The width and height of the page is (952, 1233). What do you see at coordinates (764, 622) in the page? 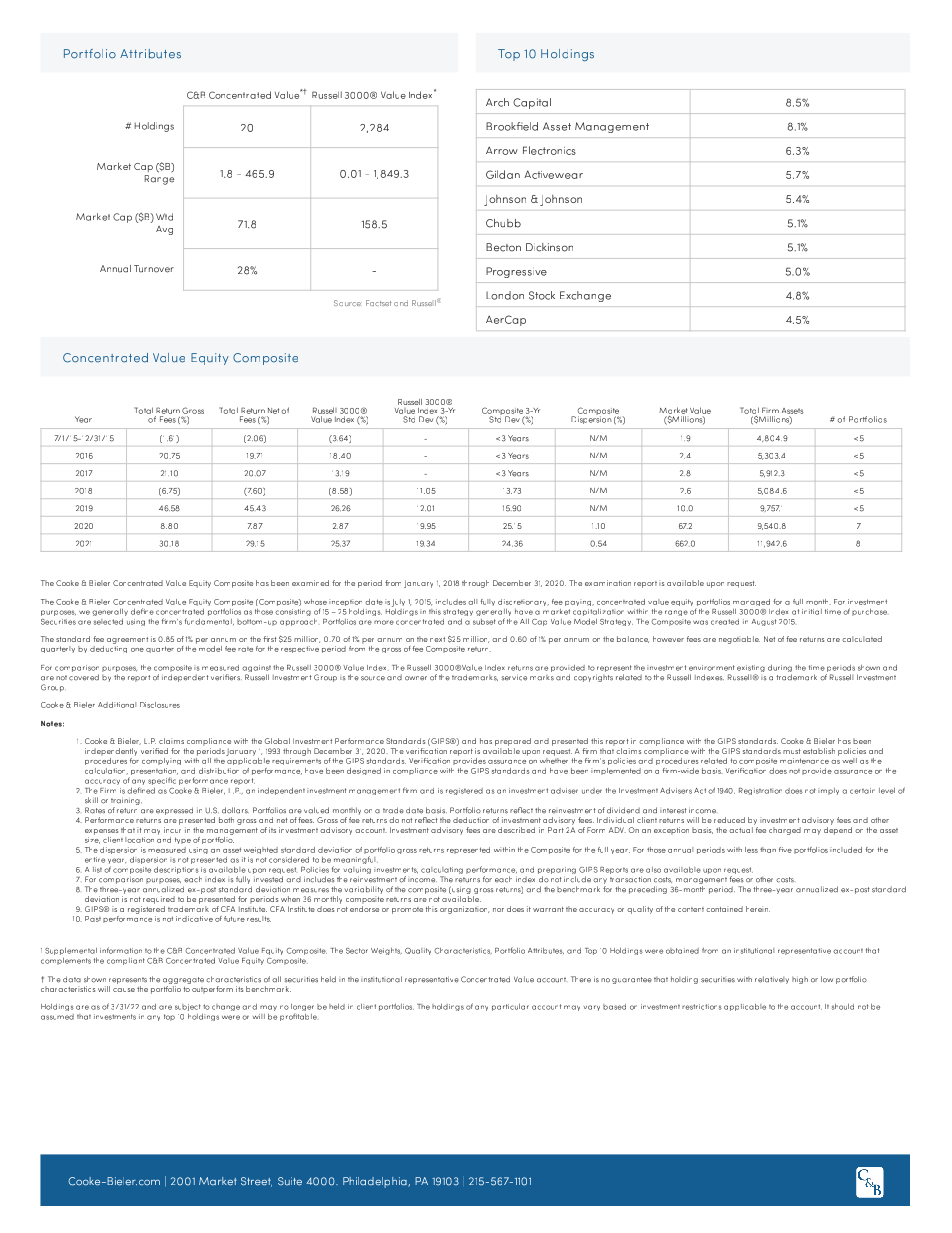
I see `August` at bounding box center [764, 622].
